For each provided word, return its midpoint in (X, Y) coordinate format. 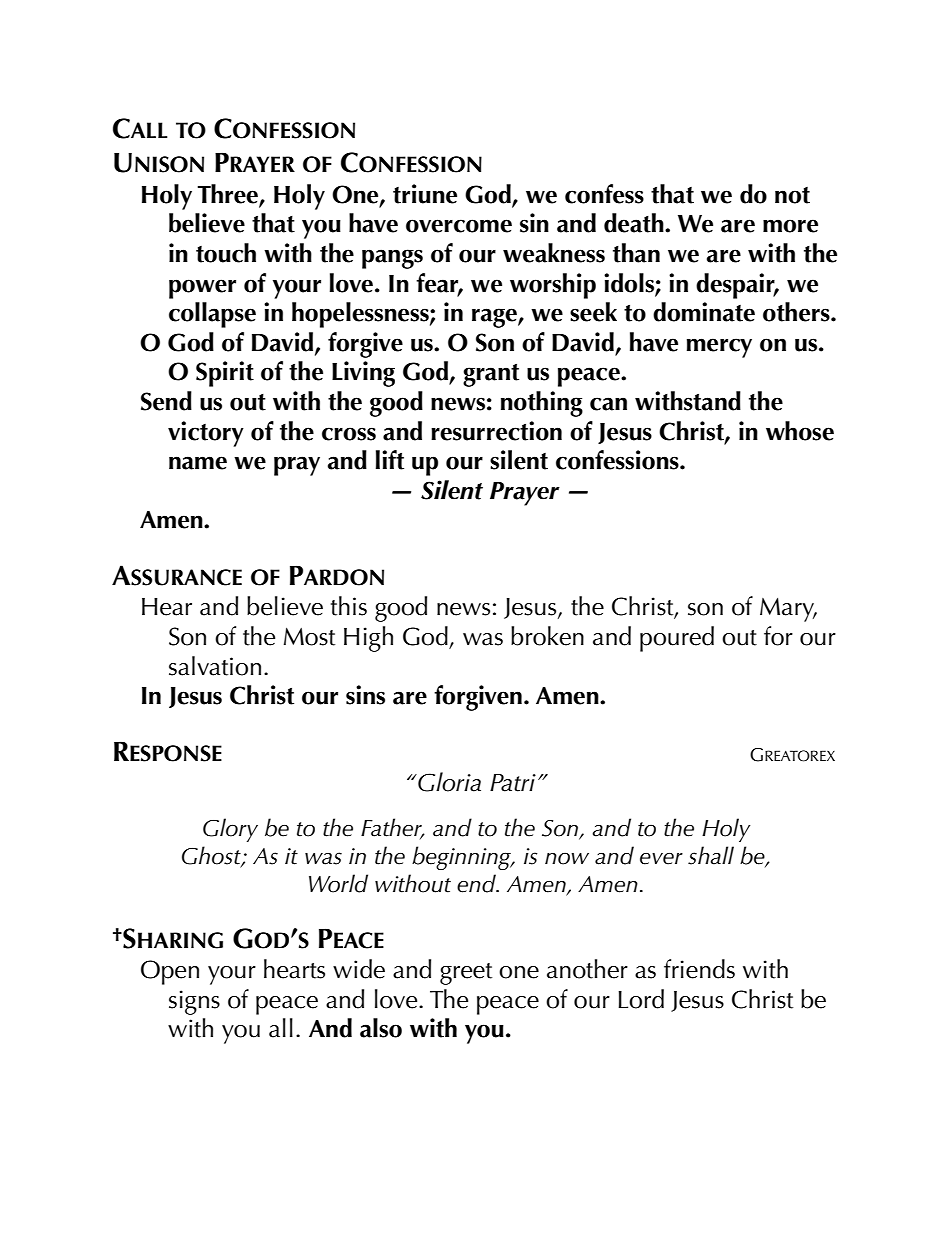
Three (228, 195)
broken (547, 636)
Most (309, 636)
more (790, 226)
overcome (459, 226)
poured (677, 639)
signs (194, 1002)
